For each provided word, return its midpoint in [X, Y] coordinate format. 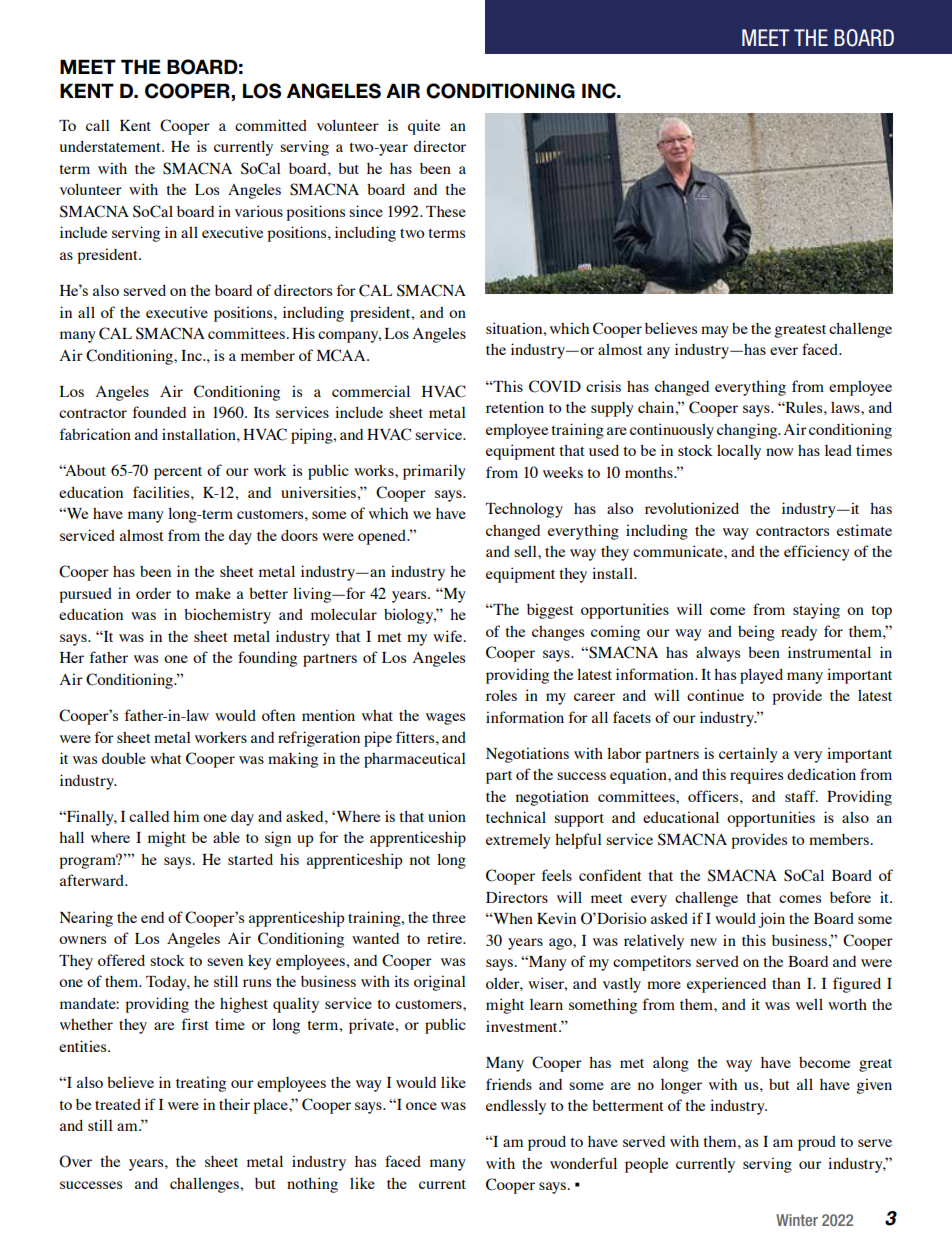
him [186, 816]
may [715, 332]
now [780, 452]
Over [75, 1161]
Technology [524, 510]
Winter [797, 1220]
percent [178, 473]
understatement [111, 146]
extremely [518, 841]
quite [424, 127]
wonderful [583, 1163]
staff [801, 796]
